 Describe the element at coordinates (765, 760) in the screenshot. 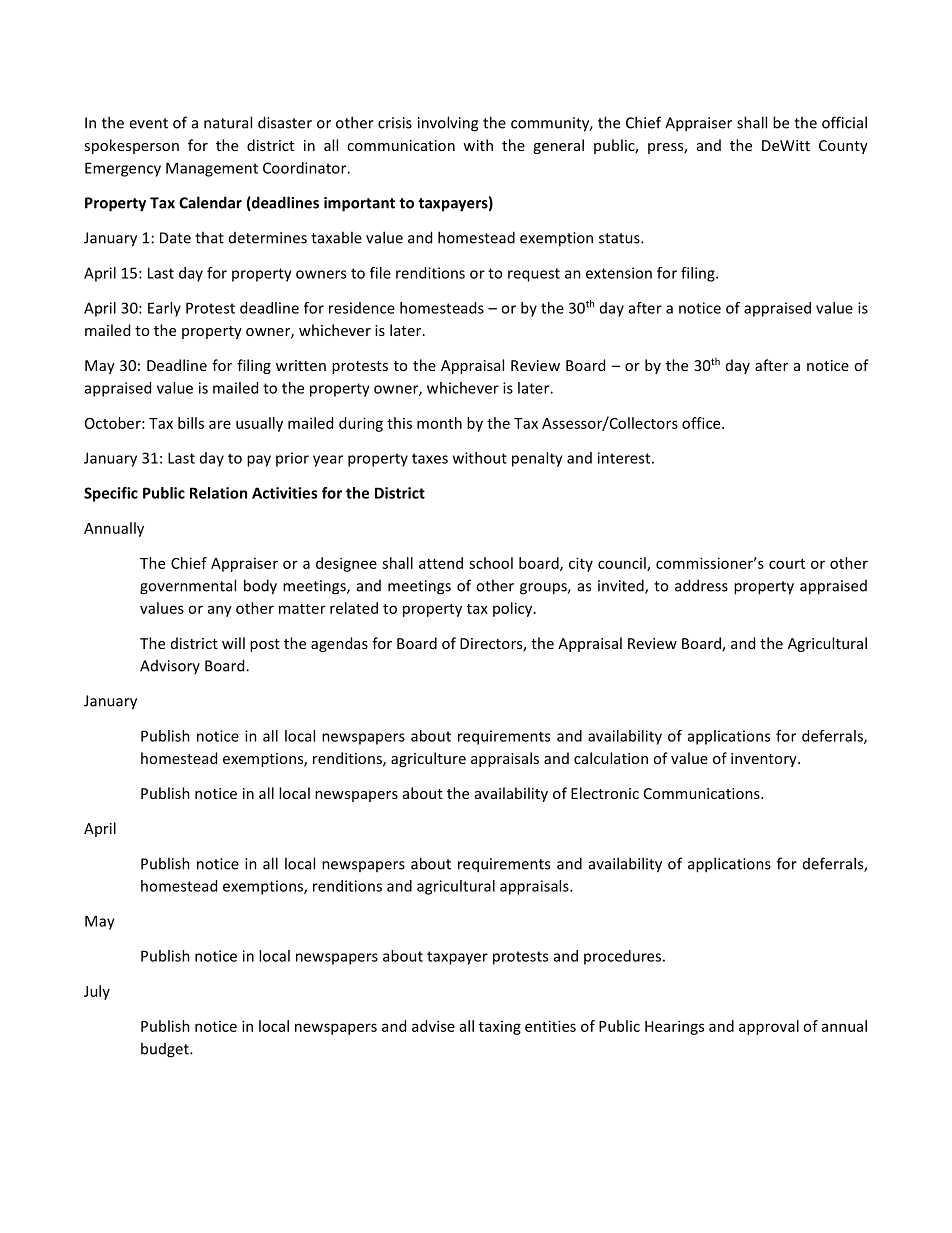

I see `inventory` at that location.
